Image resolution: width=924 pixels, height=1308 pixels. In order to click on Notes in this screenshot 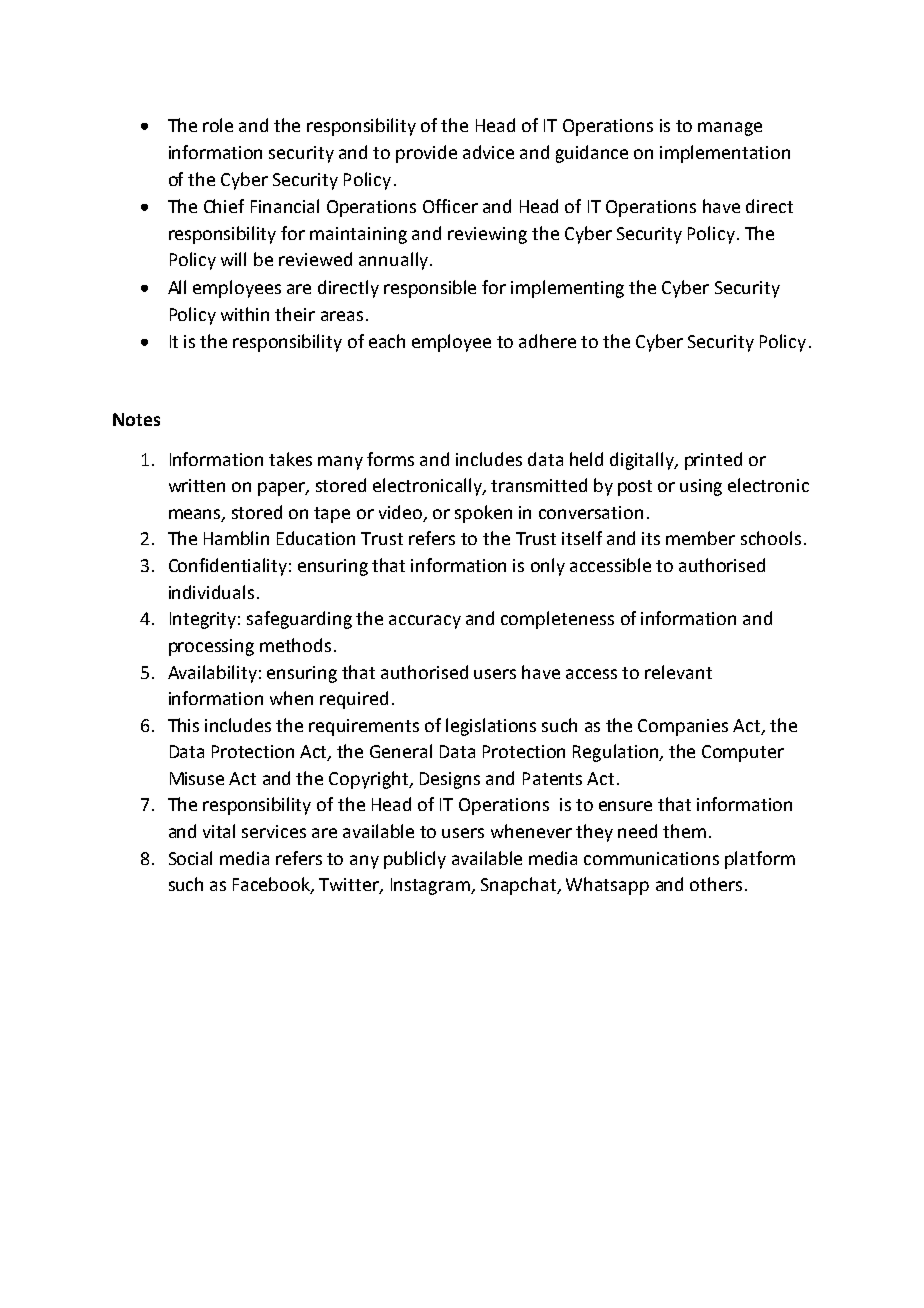, I will do `click(136, 419)`.
